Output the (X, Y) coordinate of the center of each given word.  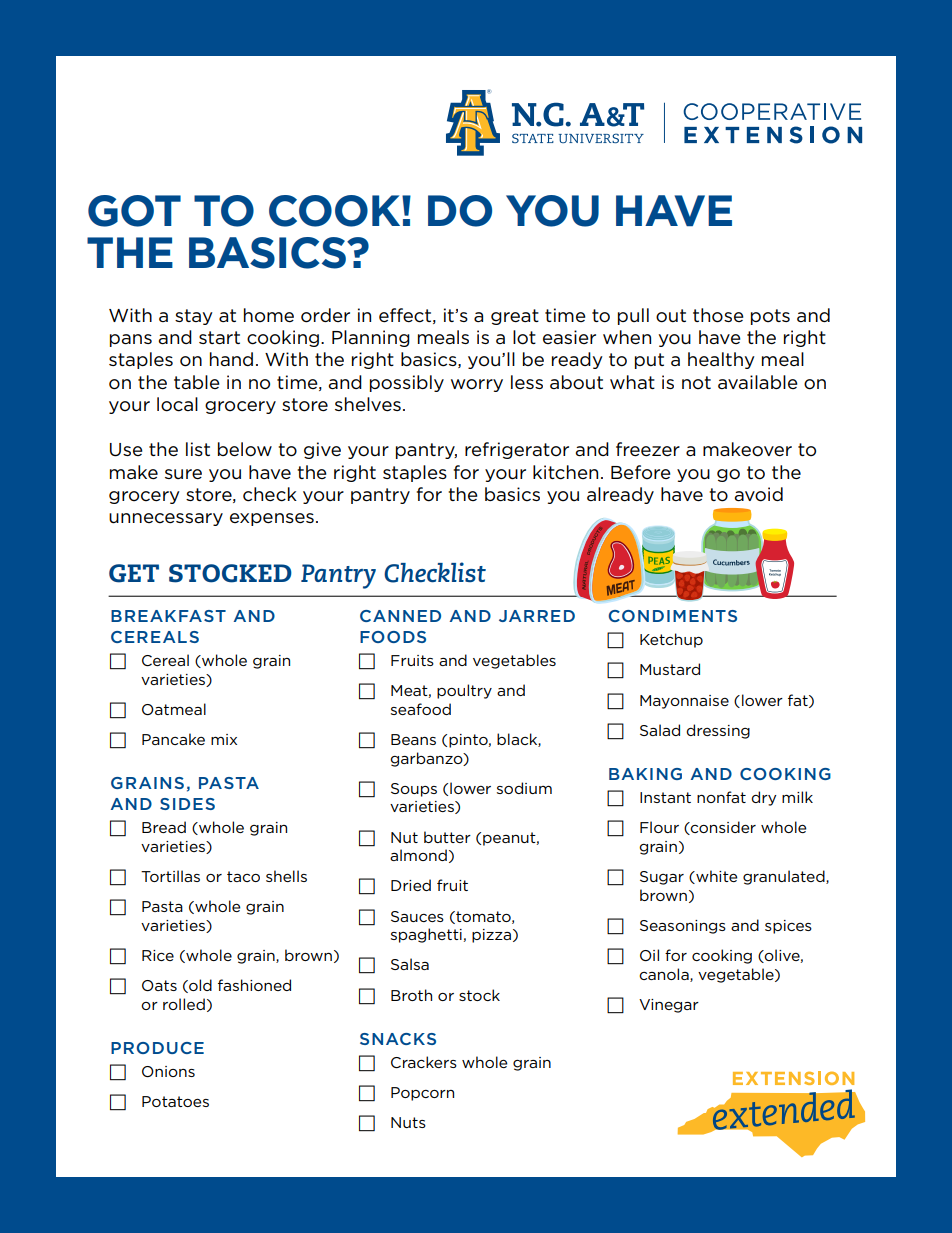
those (718, 315)
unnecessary (166, 519)
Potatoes (175, 1101)
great (515, 317)
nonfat (721, 797)
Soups (414, 790)
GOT (134, 211)
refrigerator (517, 450)
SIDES (187, 804)
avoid (758, 494)
